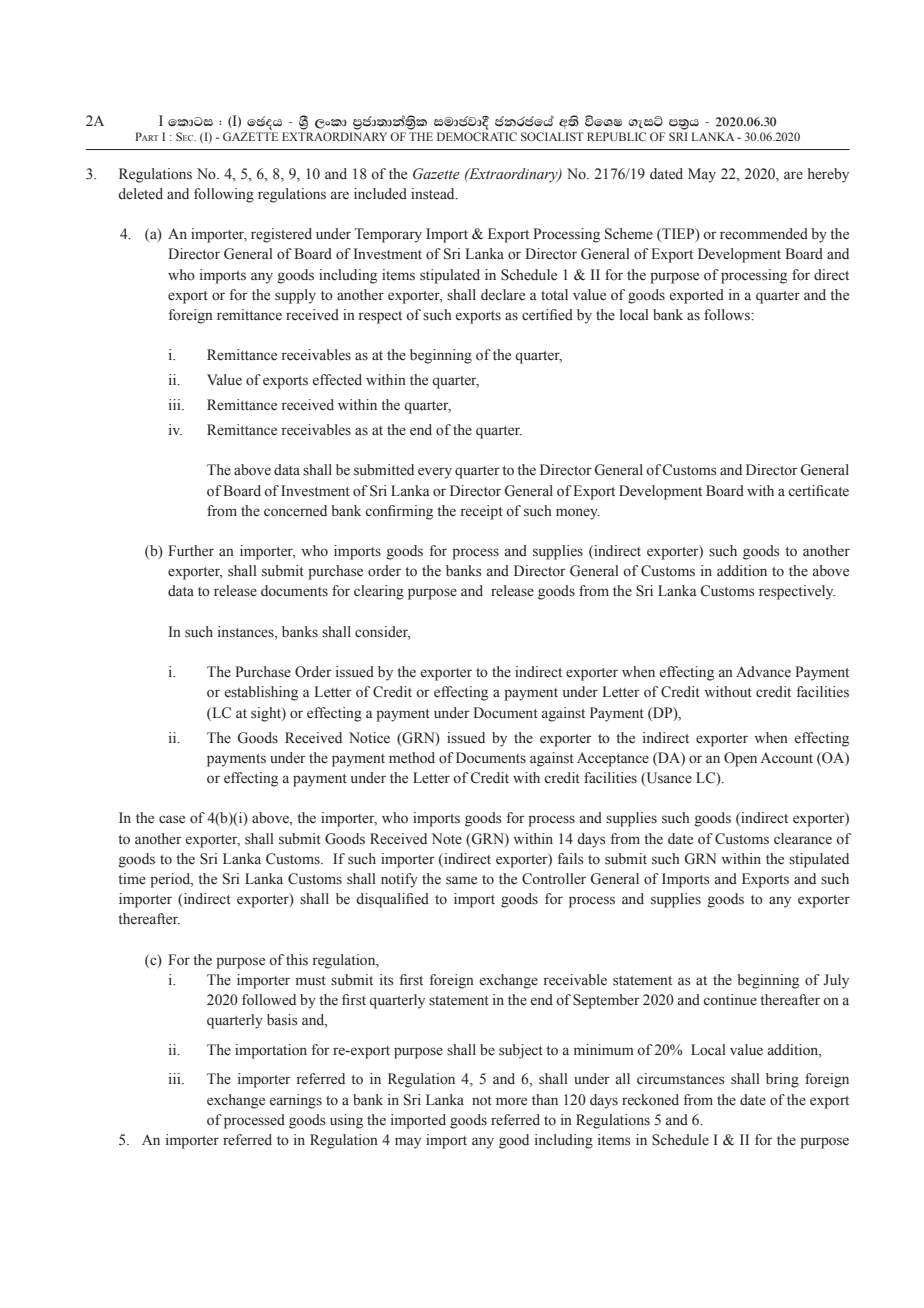  What do you see at coordinates (296, 1101) in the screenshot?
I see `earnings` at bounding box center [296, 1101].
